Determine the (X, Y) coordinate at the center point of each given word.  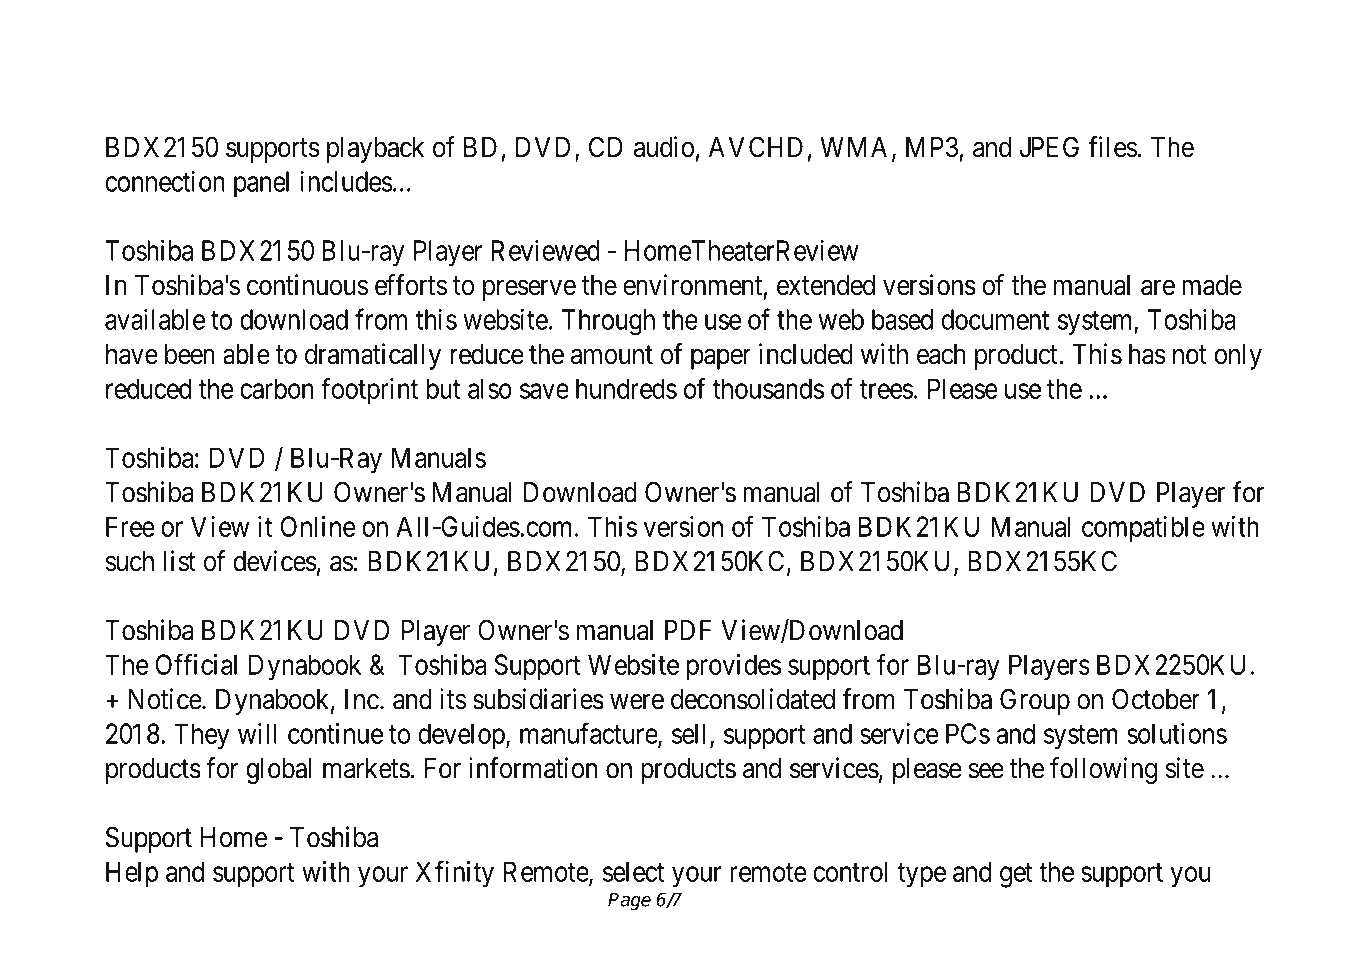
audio (664, 147)
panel (261, 184)
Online (318, 526)
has (1147, 354)
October (1156, 699)
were (637, 702)
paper (721, 359)
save (544, 391)
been (190, 354)
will (257, 733)
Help (132, 874)
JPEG (1049, 147)
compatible (1143, 529)
